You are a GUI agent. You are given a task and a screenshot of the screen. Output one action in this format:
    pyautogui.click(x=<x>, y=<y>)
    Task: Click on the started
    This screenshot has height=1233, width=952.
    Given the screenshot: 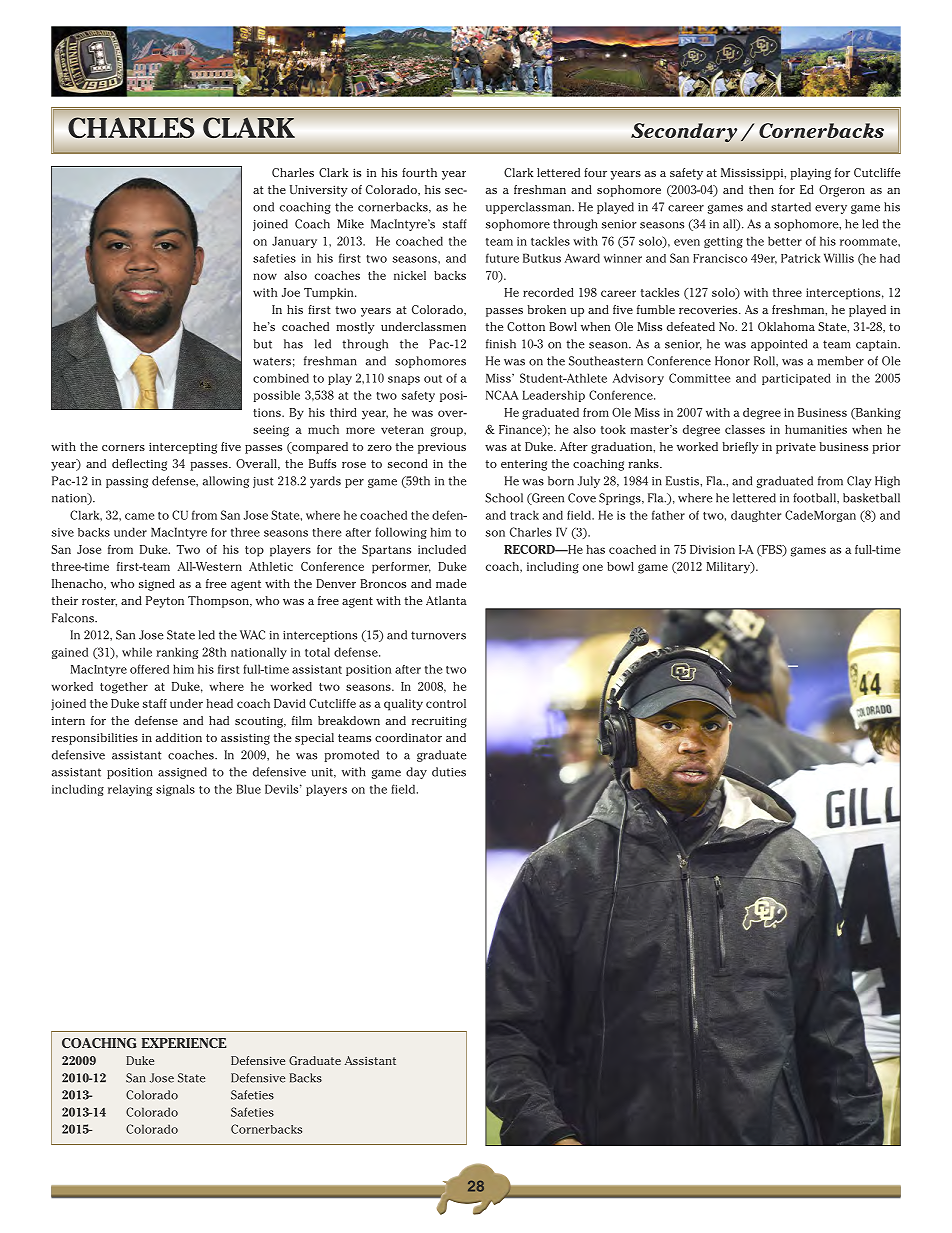 What is the action you would take?
    pyautogui.click(x=791, y=207)
